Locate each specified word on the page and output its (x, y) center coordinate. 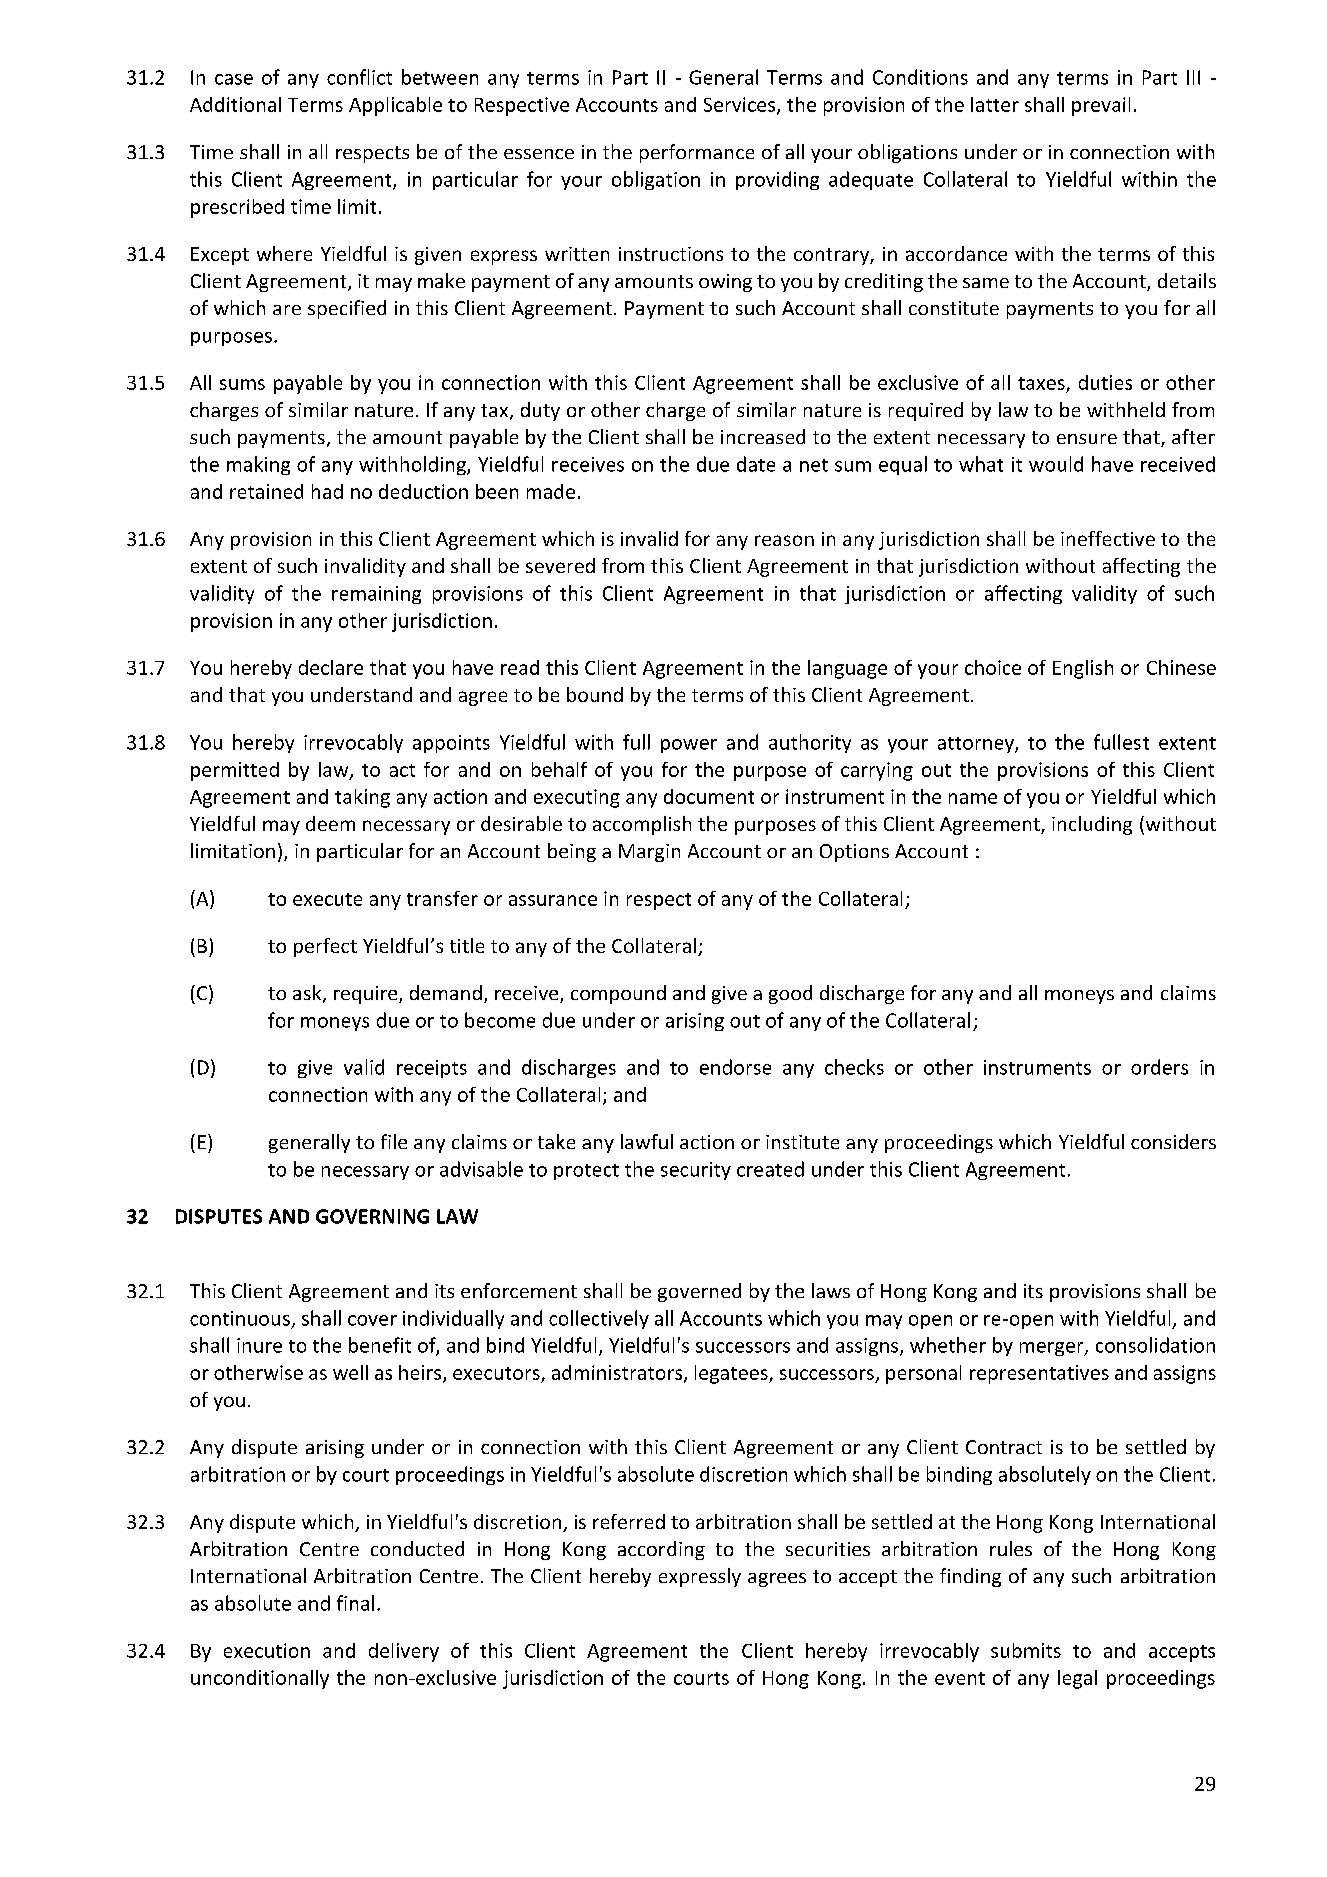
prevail (1101, 106)
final (355, 1603)
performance (697, 153)
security (696, 1171)
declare (331, 667)
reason (784, 540)
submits (1026, 1650)
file (394, 1141)
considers (1173, 1141)
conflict (359, 77)
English (1083, 669)
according (661, 1550)
